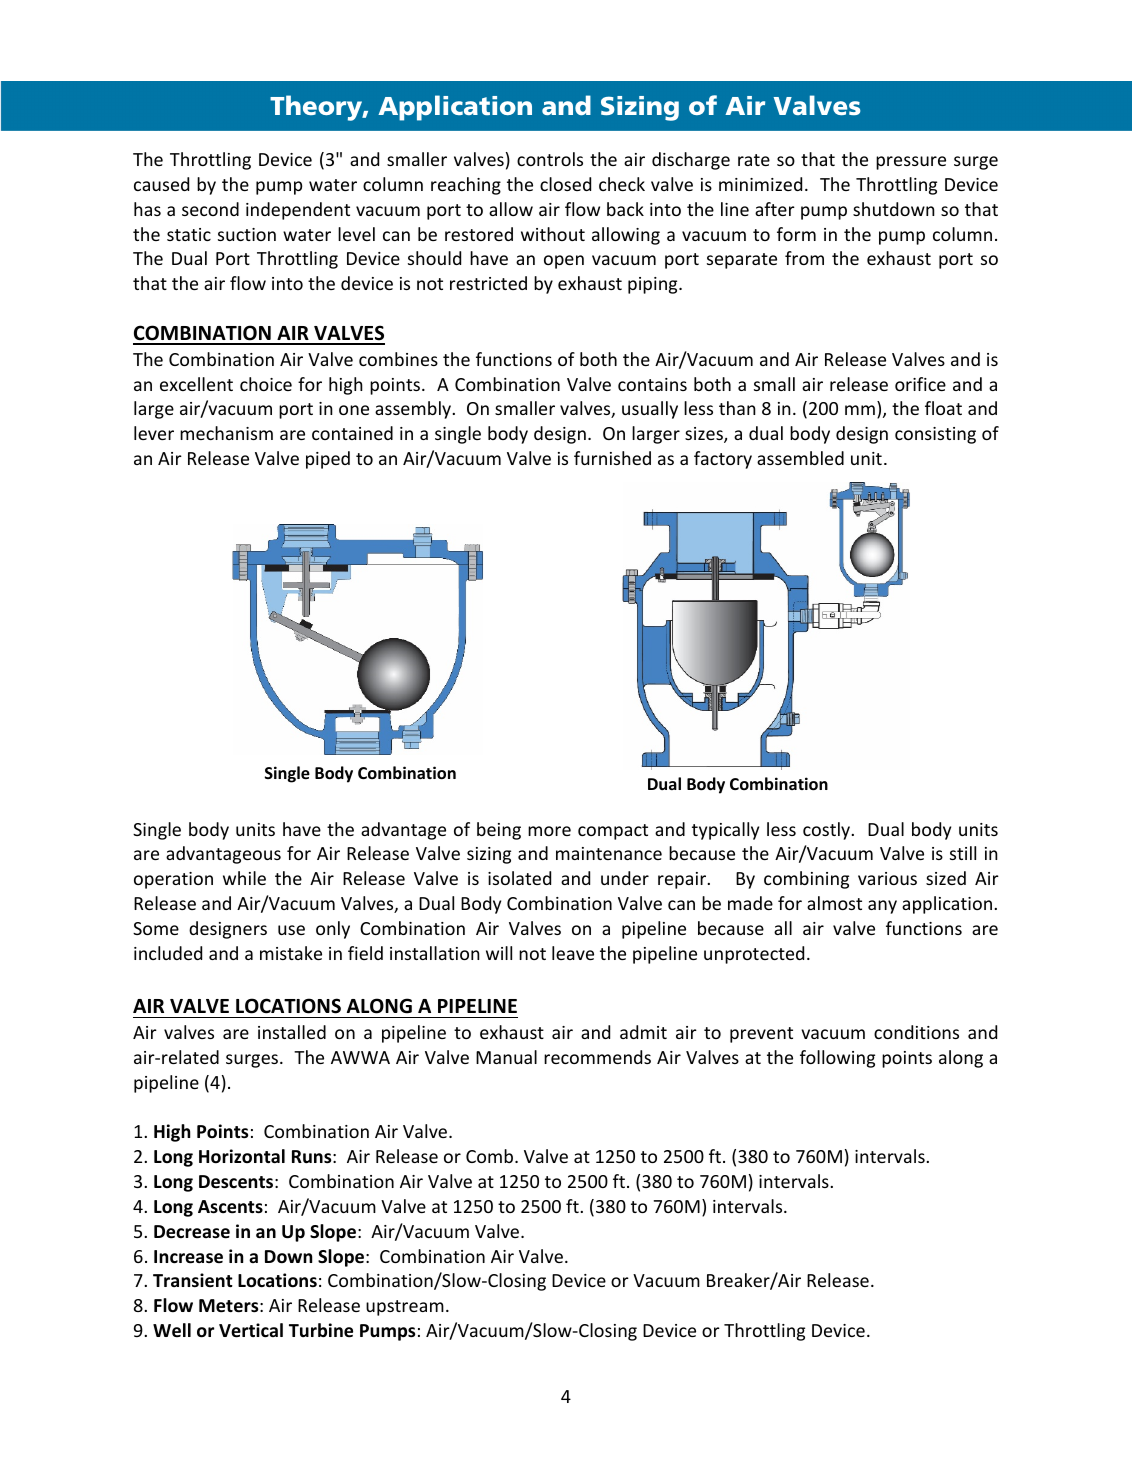 This document has height=1466, width=1132. What do you see at coordinates (210, 209) in the document?
I see `second` at bounding box center [210, 209].
